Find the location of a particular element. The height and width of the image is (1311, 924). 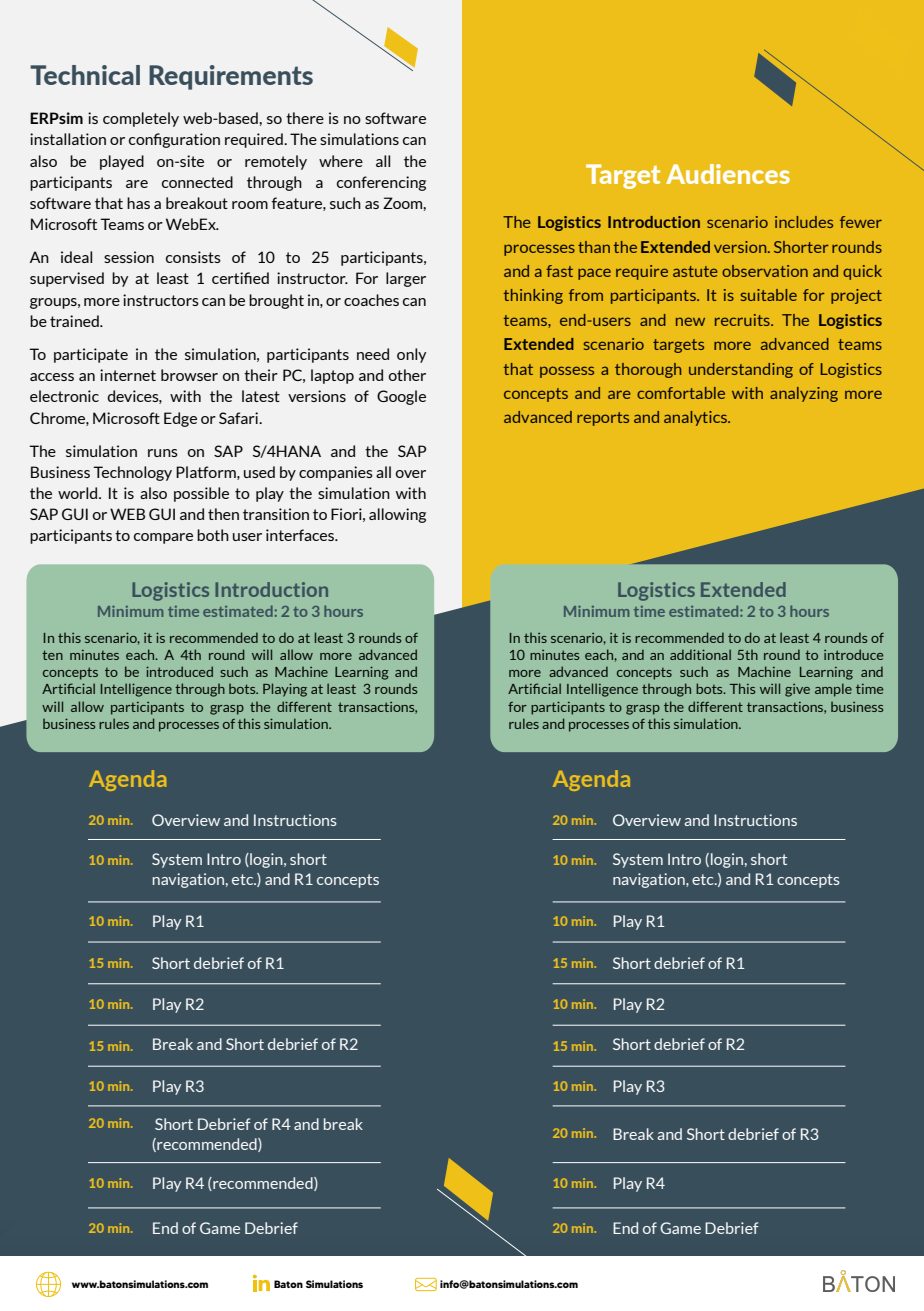

Technology is located at coordinates (132, 473).
